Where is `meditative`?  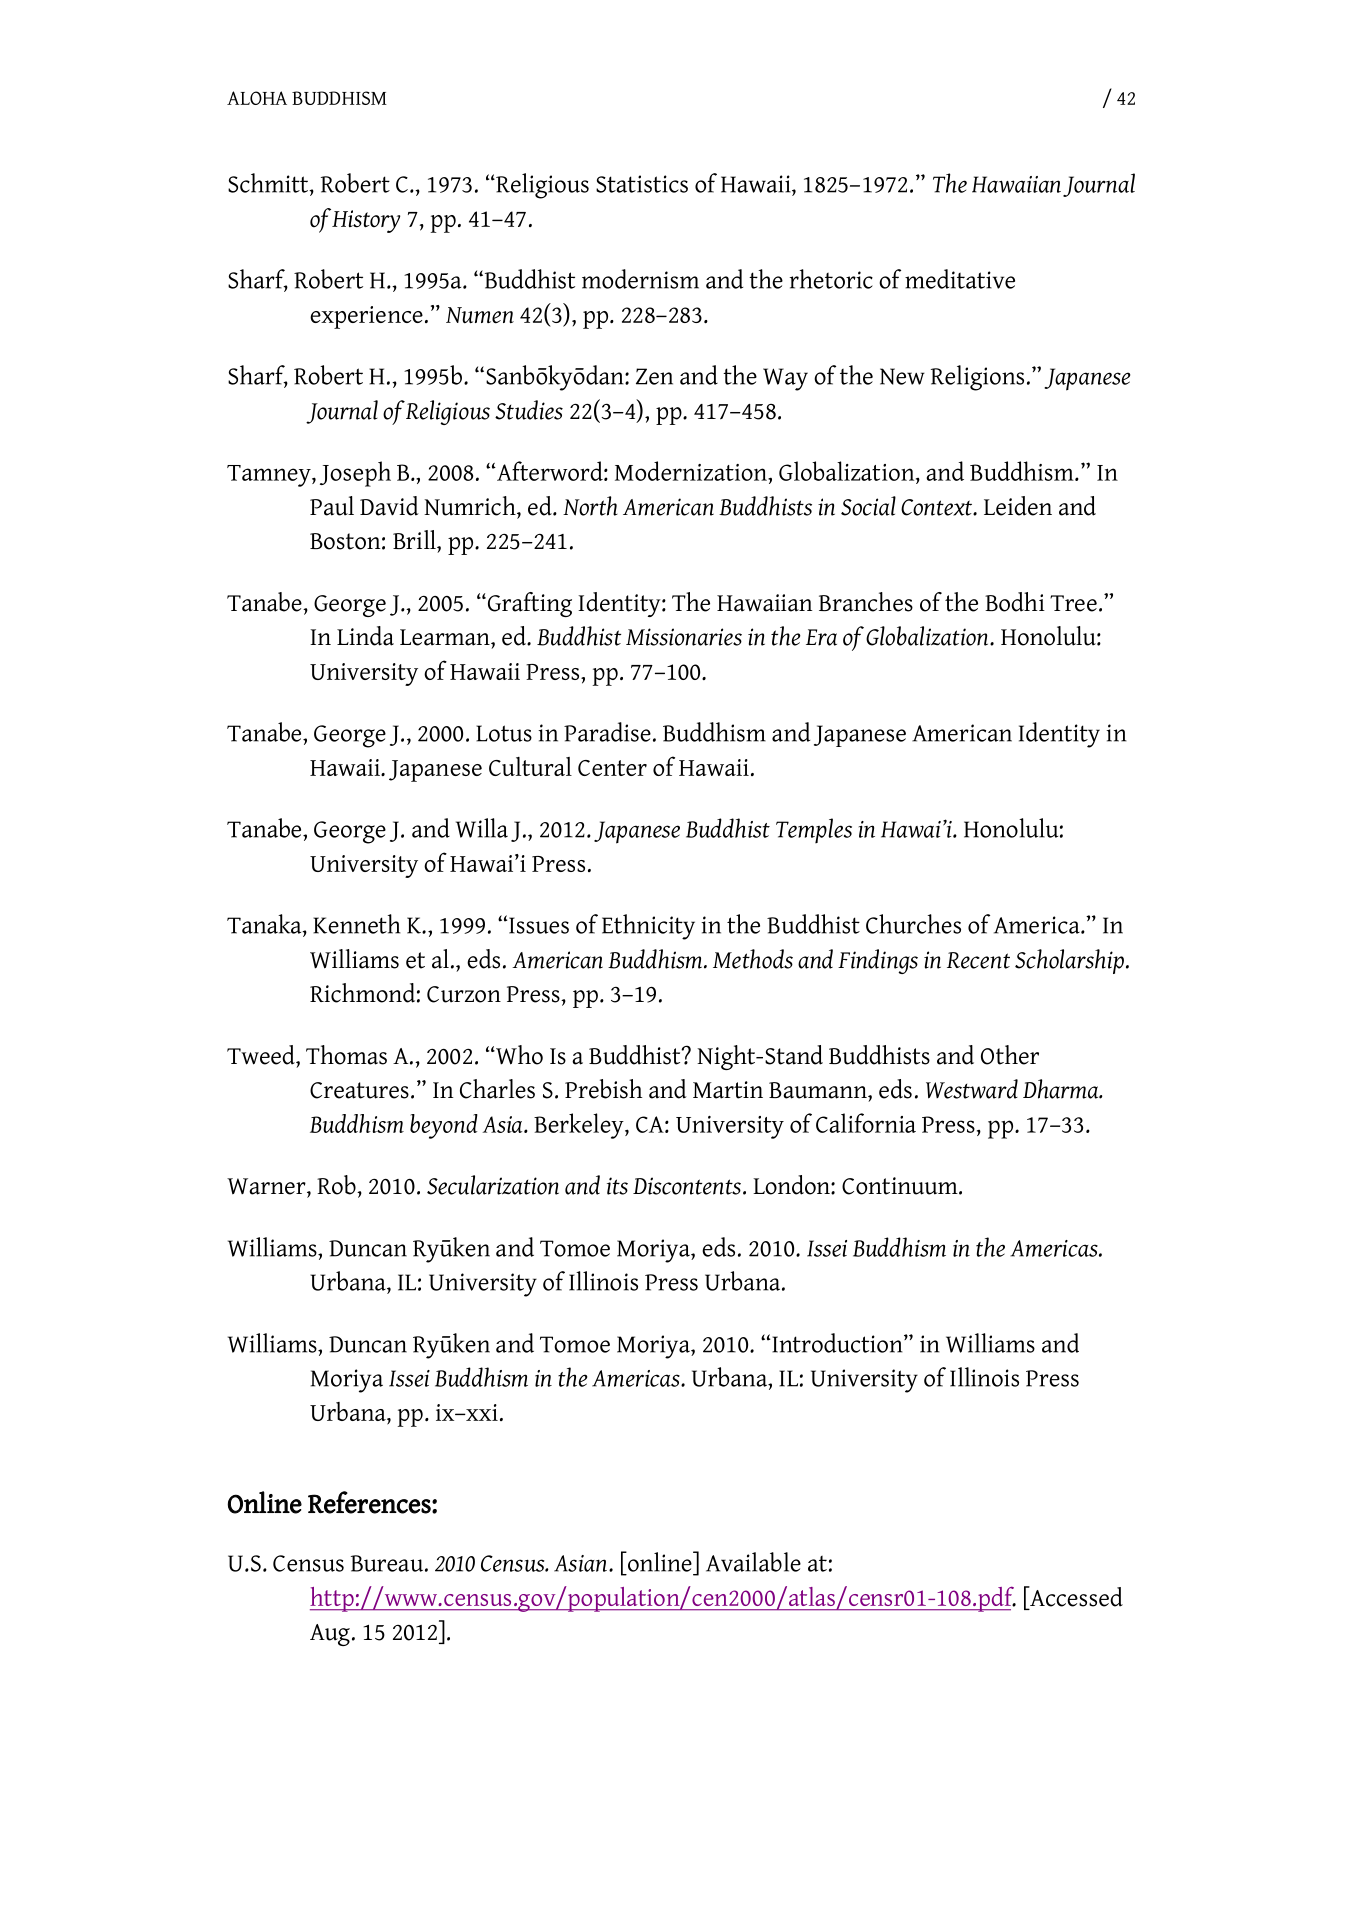
meditative is located at coordinates (960, 279).
